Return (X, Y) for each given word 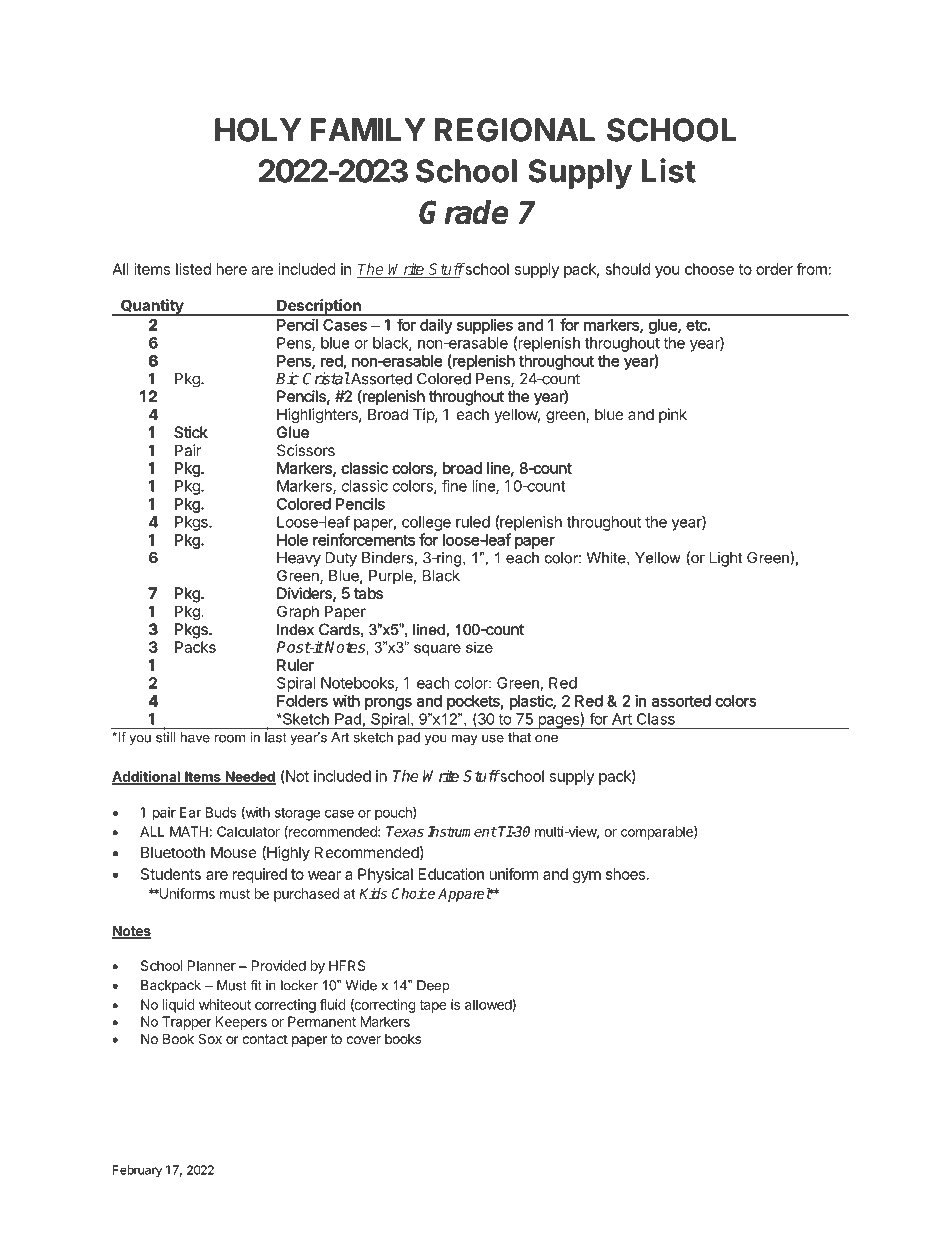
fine (454, 486)
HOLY (258, 130)
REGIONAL (515, 130)
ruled (473, 522)
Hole (292, 540)
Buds (221, 812)
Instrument (462, 831)
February (137, 1171)
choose (709, 269)
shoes (625, 874)
